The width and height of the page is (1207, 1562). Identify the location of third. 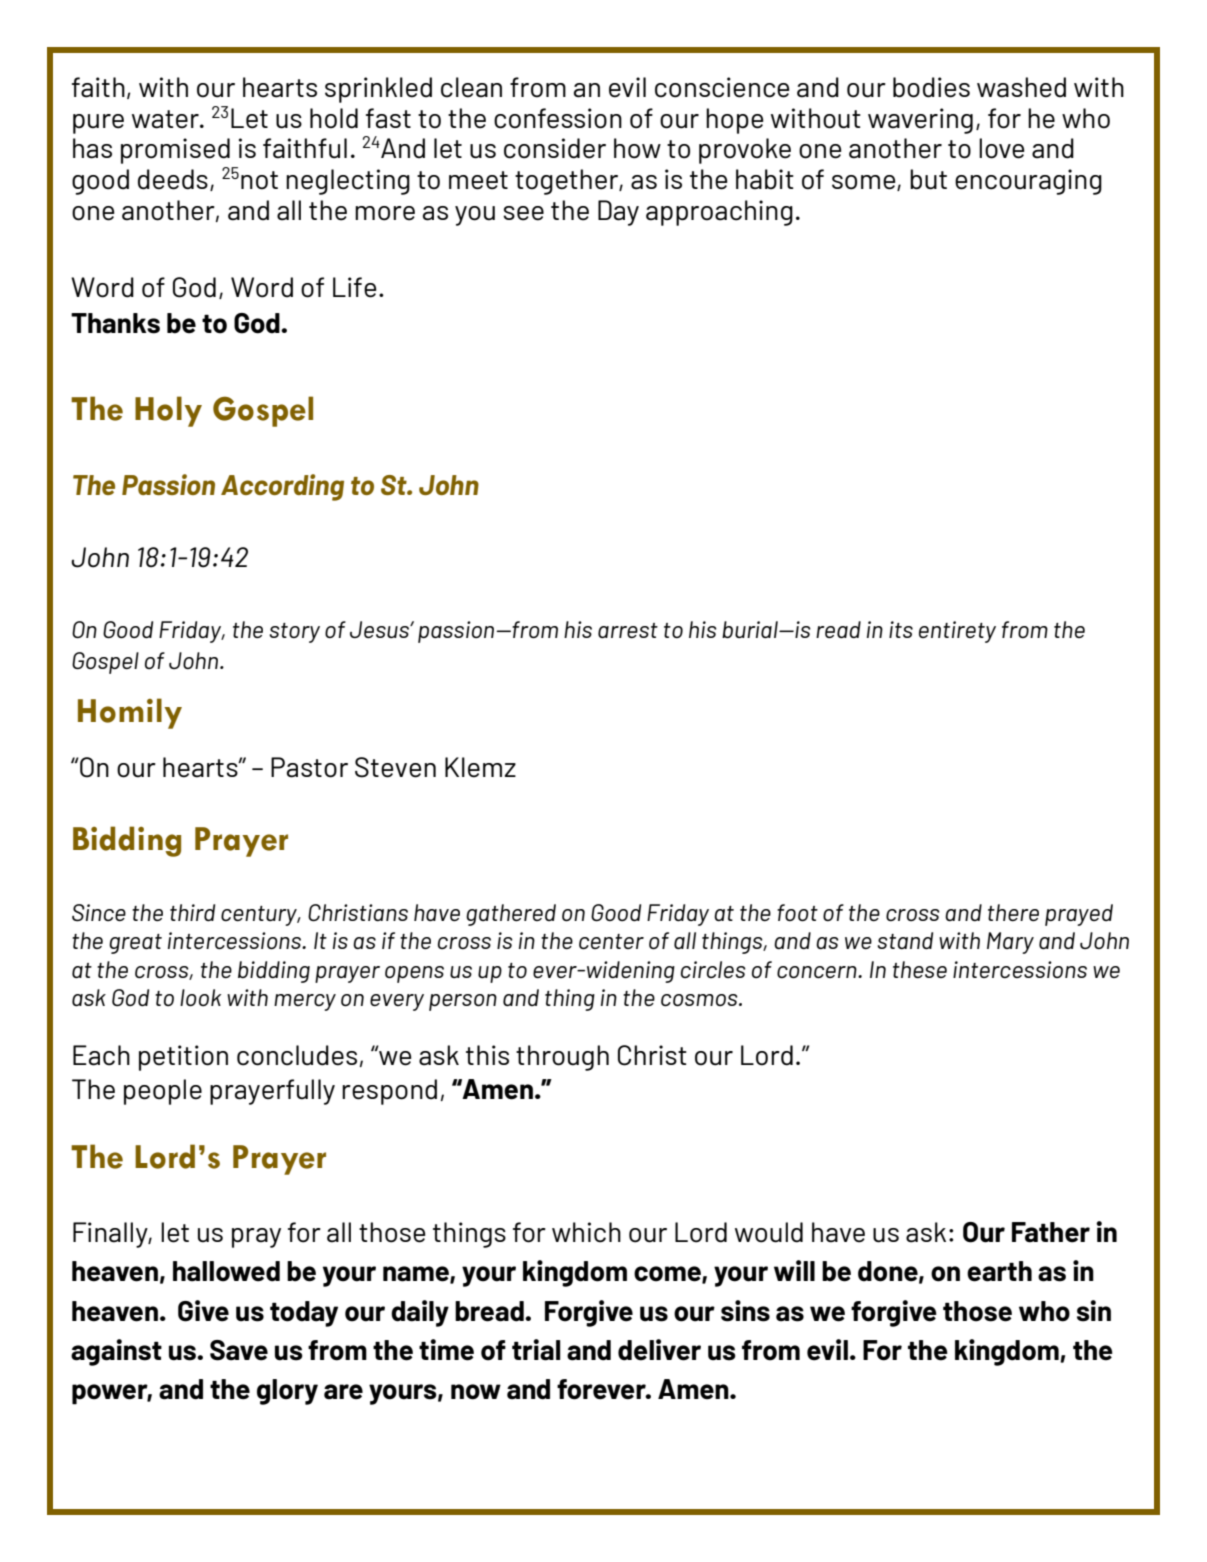
(192, 912).
